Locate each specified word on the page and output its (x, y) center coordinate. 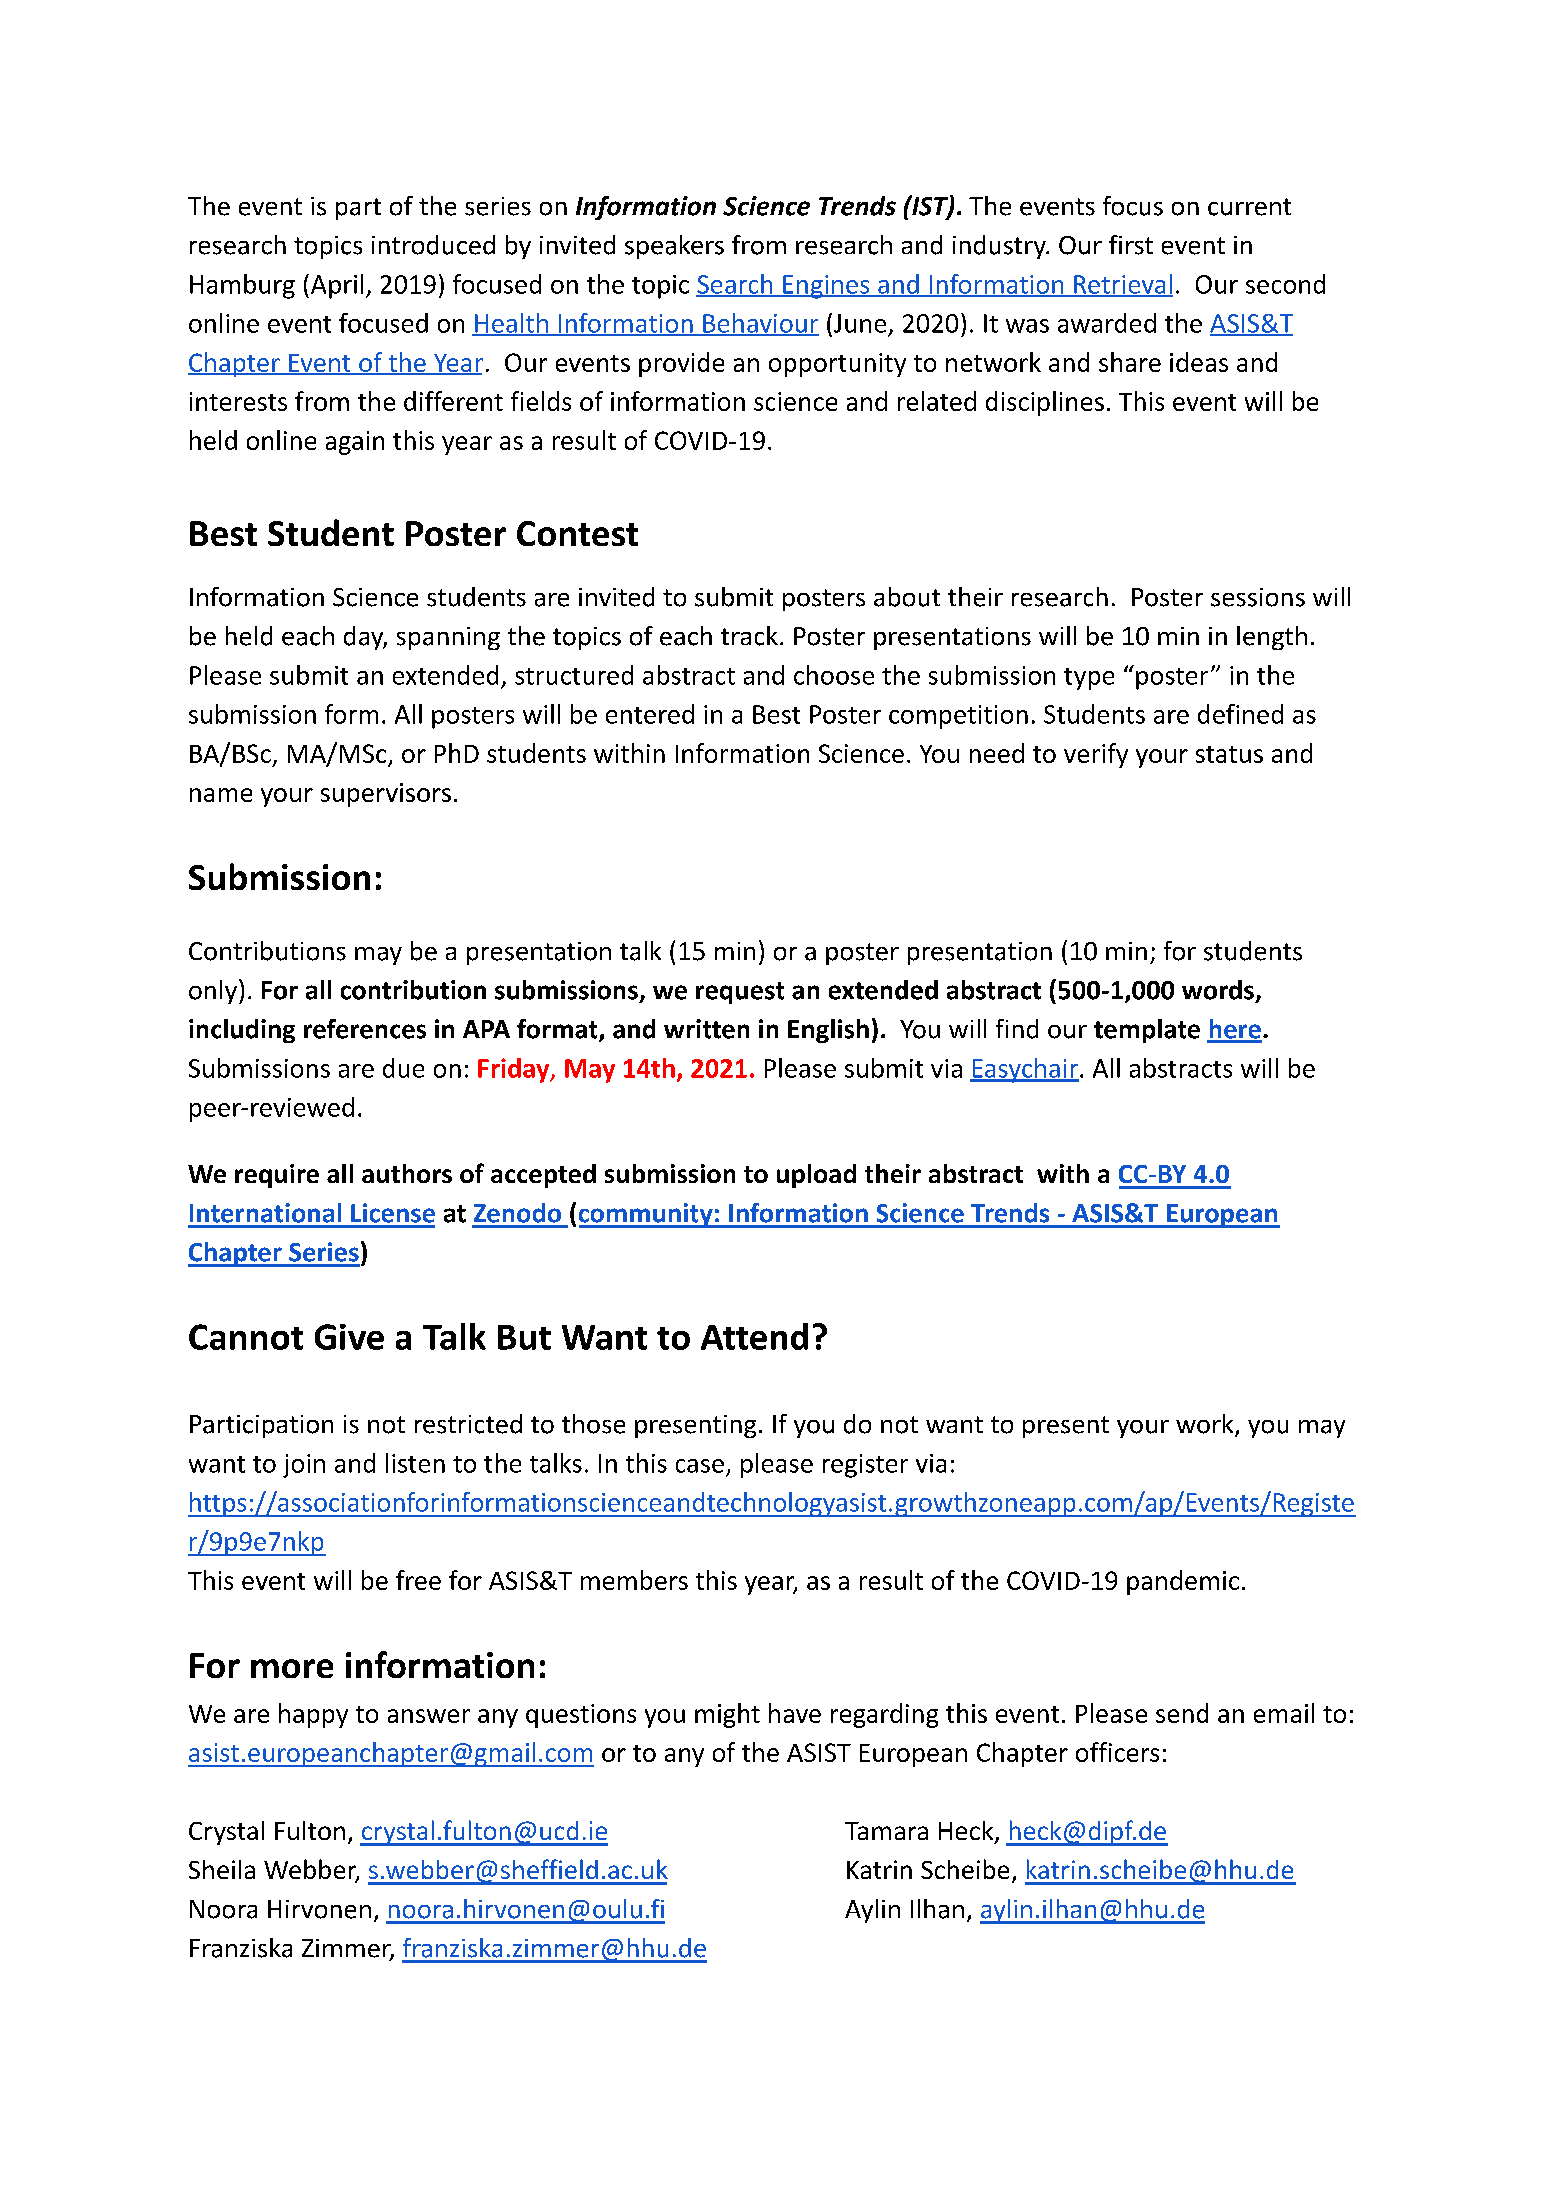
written (706, 1029)
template (1147, 1031)
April (337, 286)
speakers (674, 247)
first (1131, 245)
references (365, 1029)
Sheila (222, 1869)
